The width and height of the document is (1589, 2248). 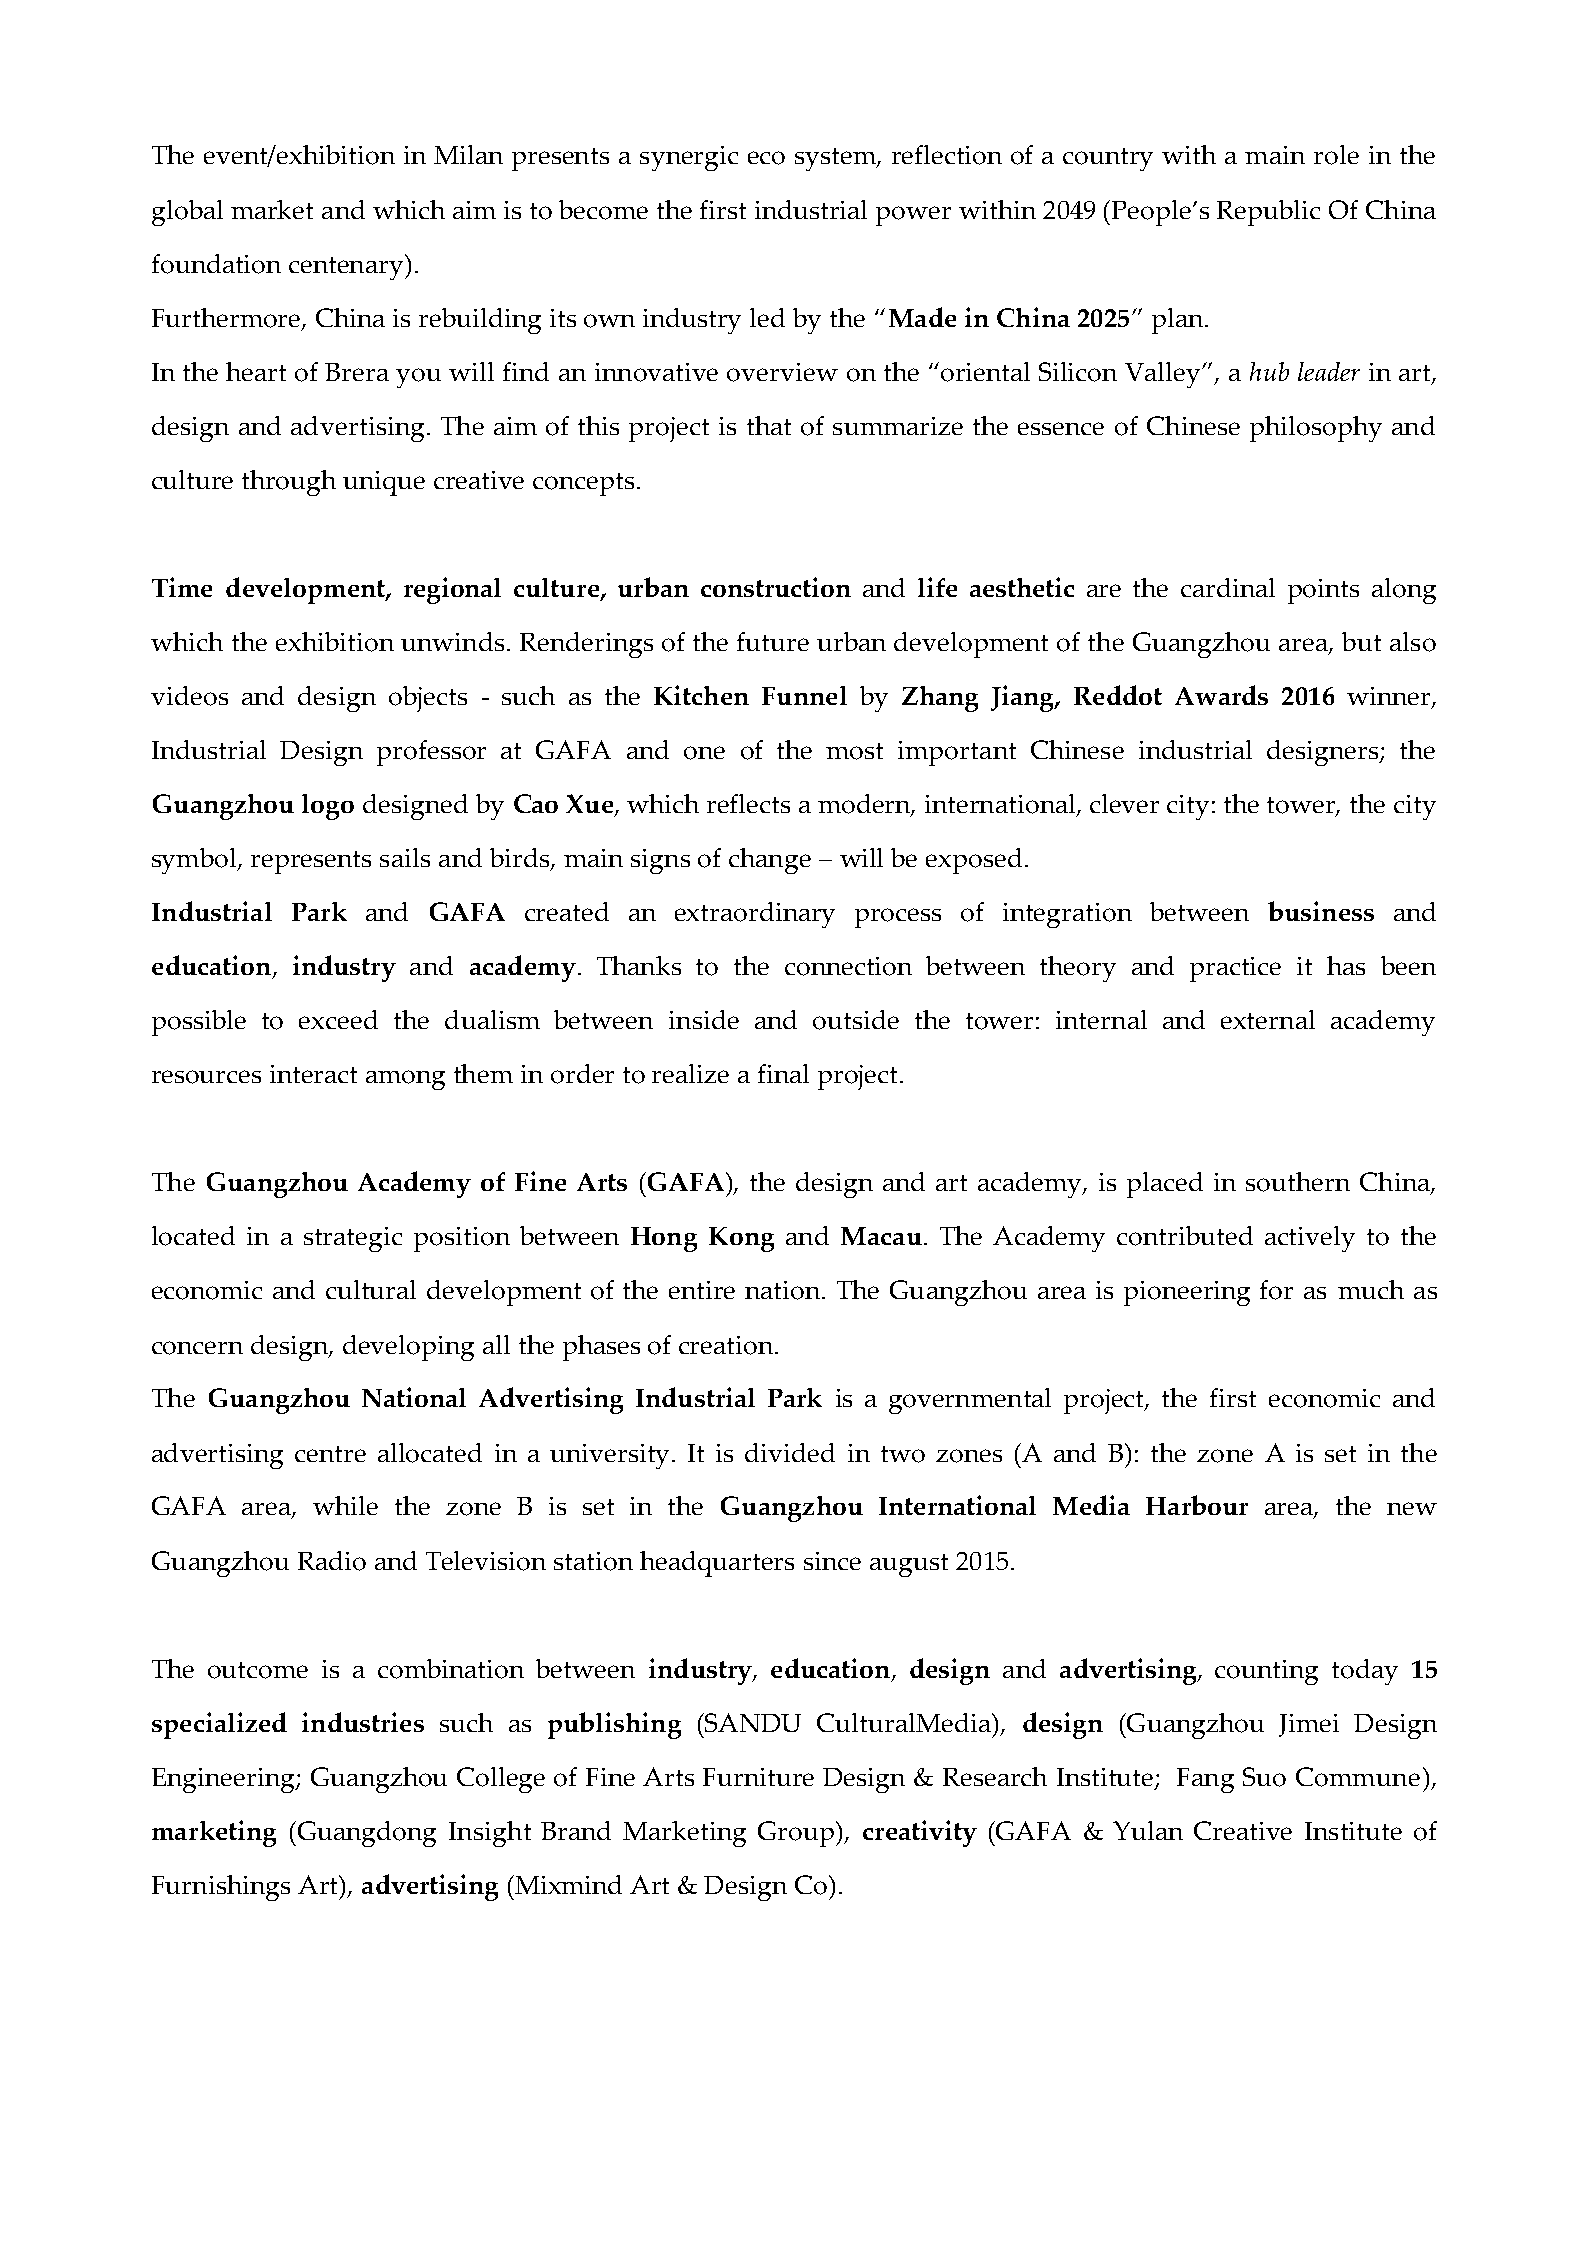 I want to click on Guangdong, so click(x=365, y=1834).
